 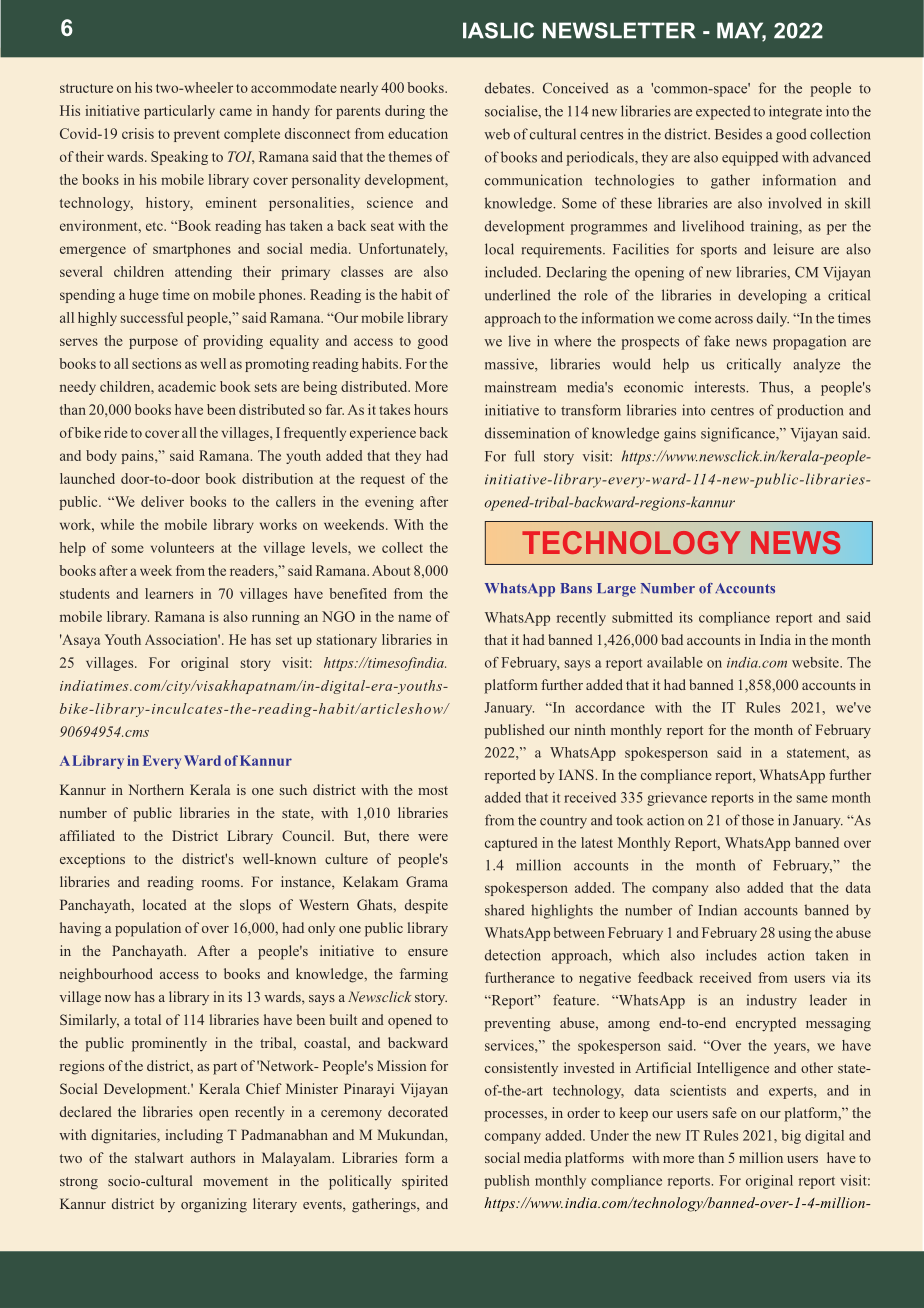 I want to click on Besides, so click(x=738, y=134).
